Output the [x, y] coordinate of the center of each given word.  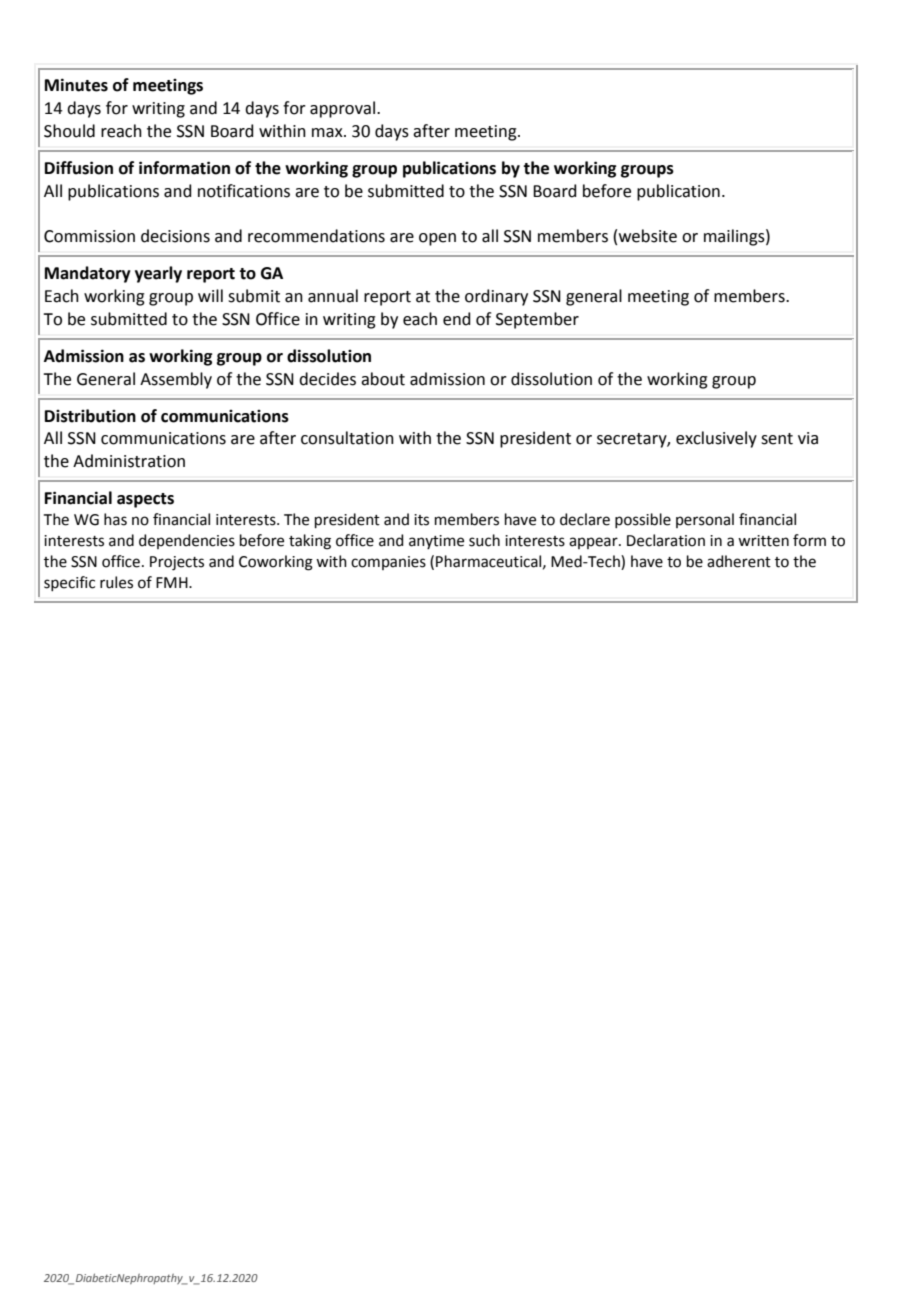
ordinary [496, 297]
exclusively [716, 439]
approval [342, 109]
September [537, 320]
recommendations [316, 236]
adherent [739, 561]
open [437, 239]
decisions [175, 236]
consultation [347, 438]
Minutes [76, 85]
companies [388, 563]
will [210, 295]
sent [777, 439]
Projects [177, 563]
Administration [129, 461]
